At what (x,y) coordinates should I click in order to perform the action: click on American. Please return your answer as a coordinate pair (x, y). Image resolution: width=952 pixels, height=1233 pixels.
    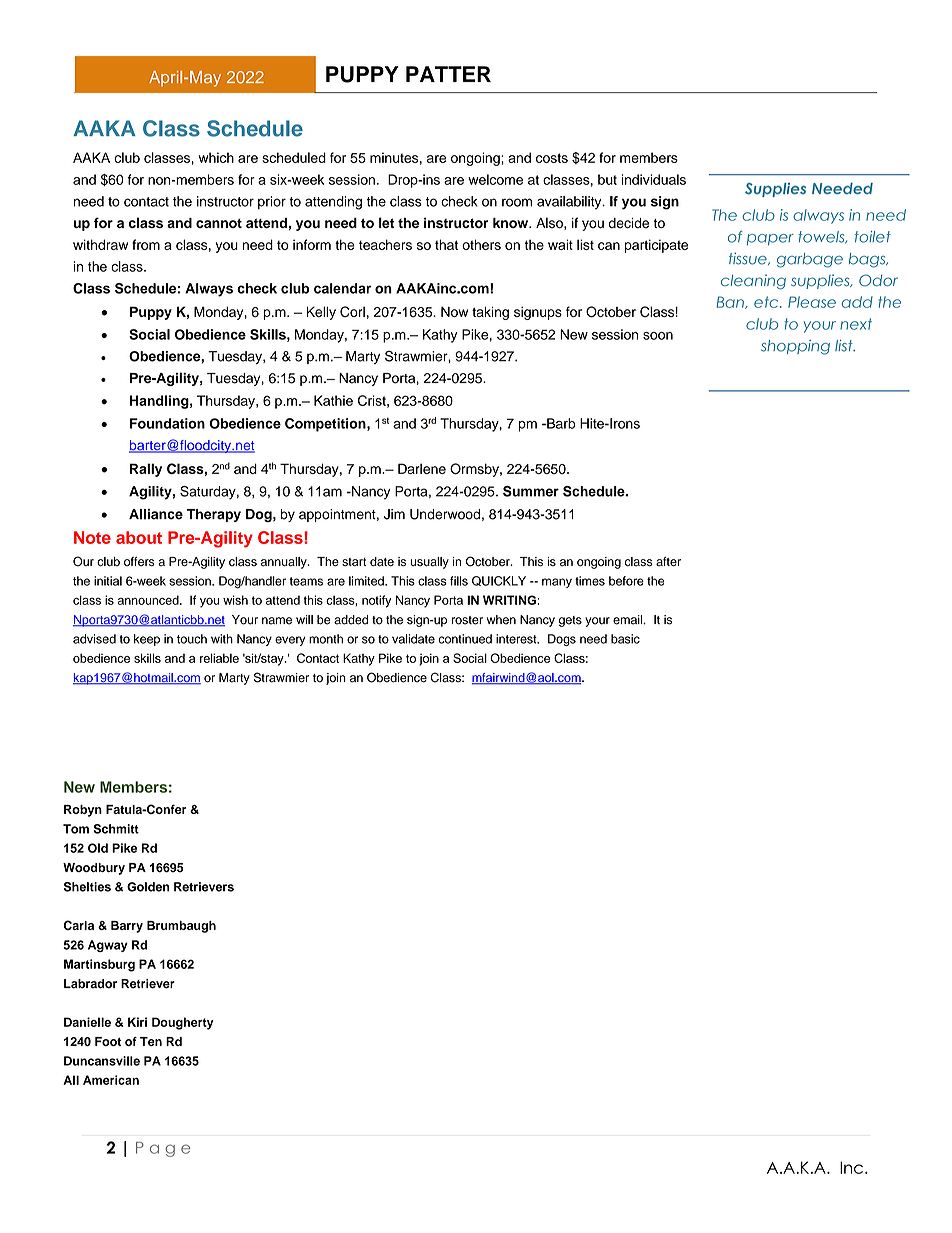
    Looking at the image, I should click on (111, 1080).
